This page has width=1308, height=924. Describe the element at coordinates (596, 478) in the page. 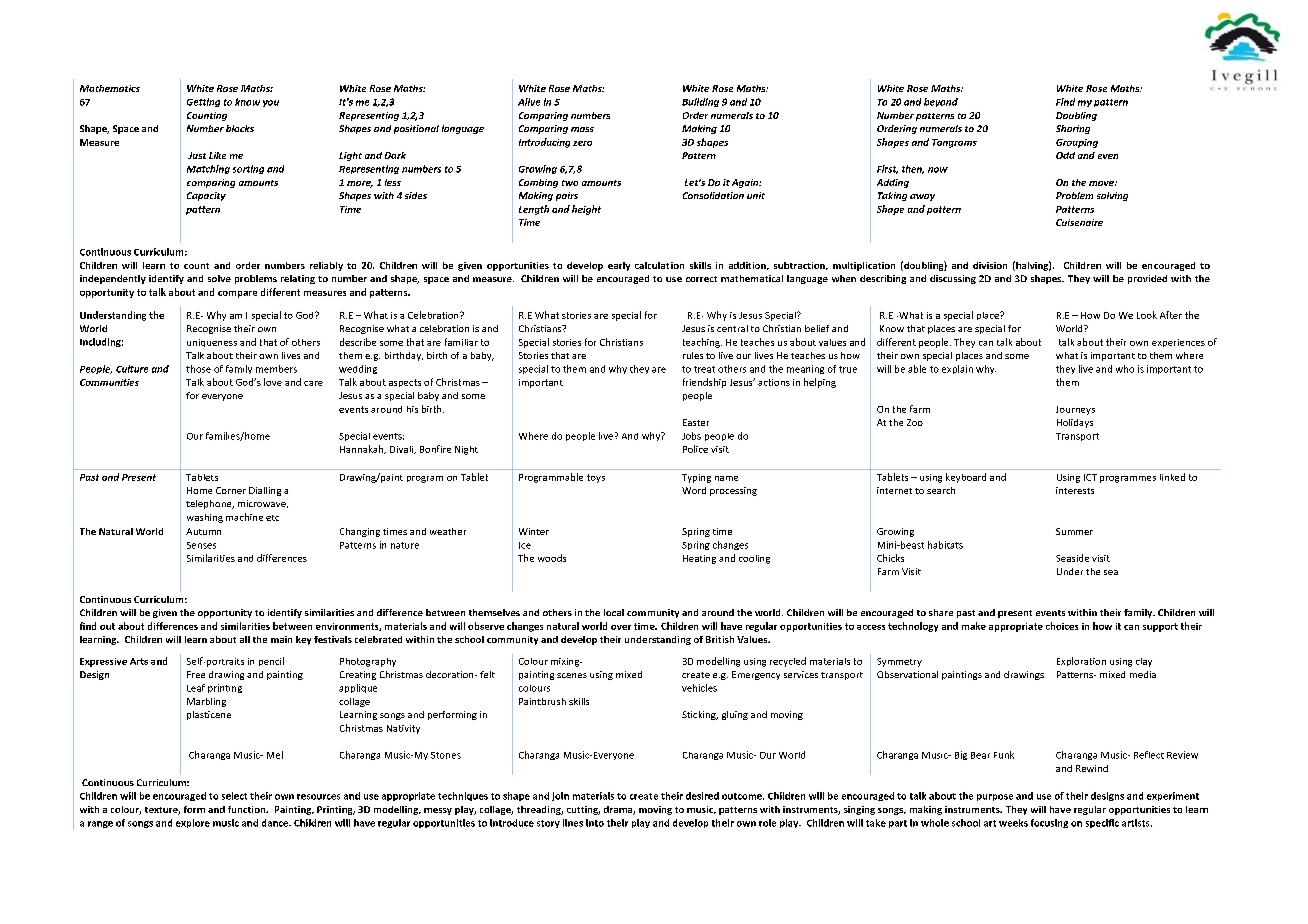

I see `toys` at that location.
